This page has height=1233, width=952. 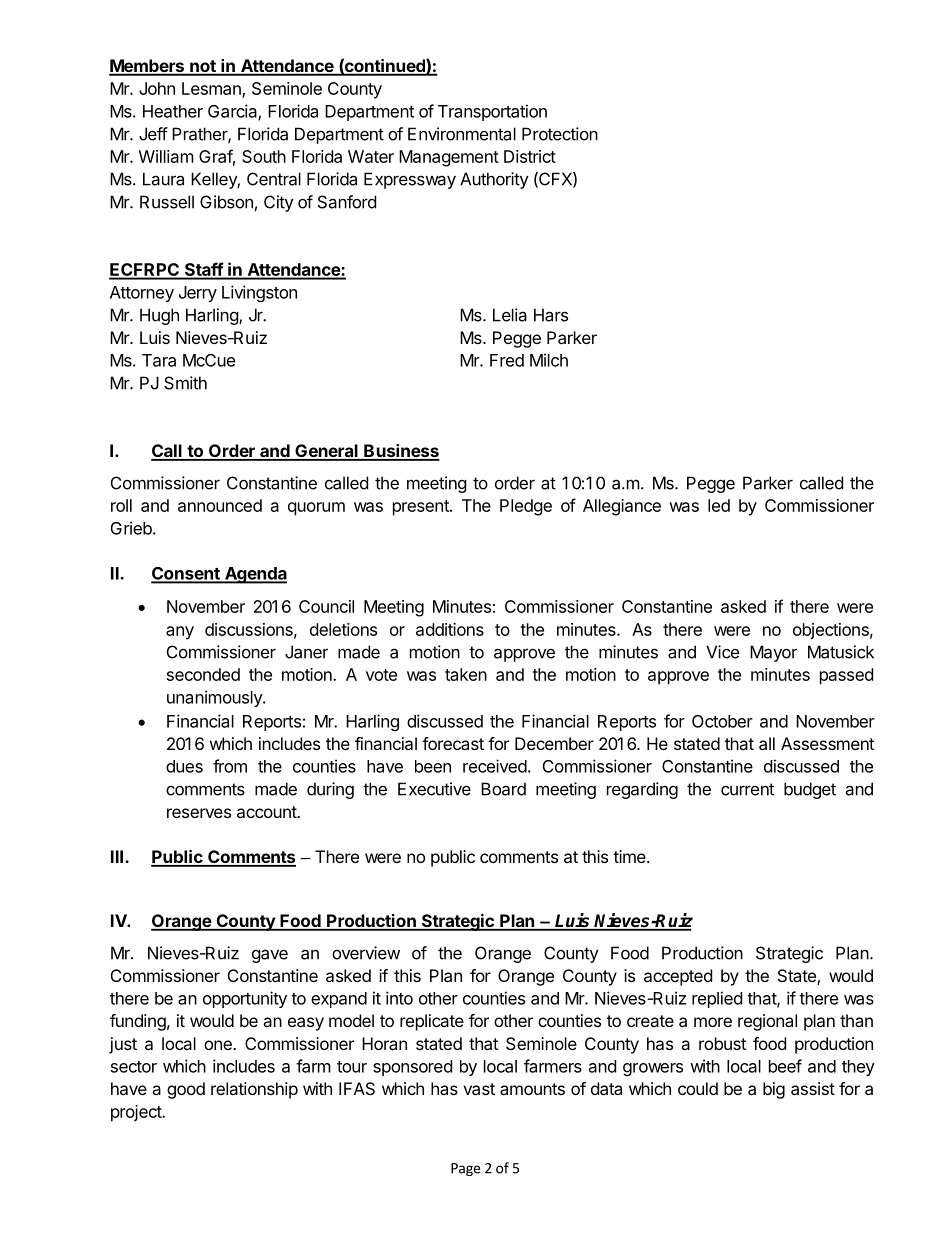 I want to click on Heather, so click(x=173, y=111).
